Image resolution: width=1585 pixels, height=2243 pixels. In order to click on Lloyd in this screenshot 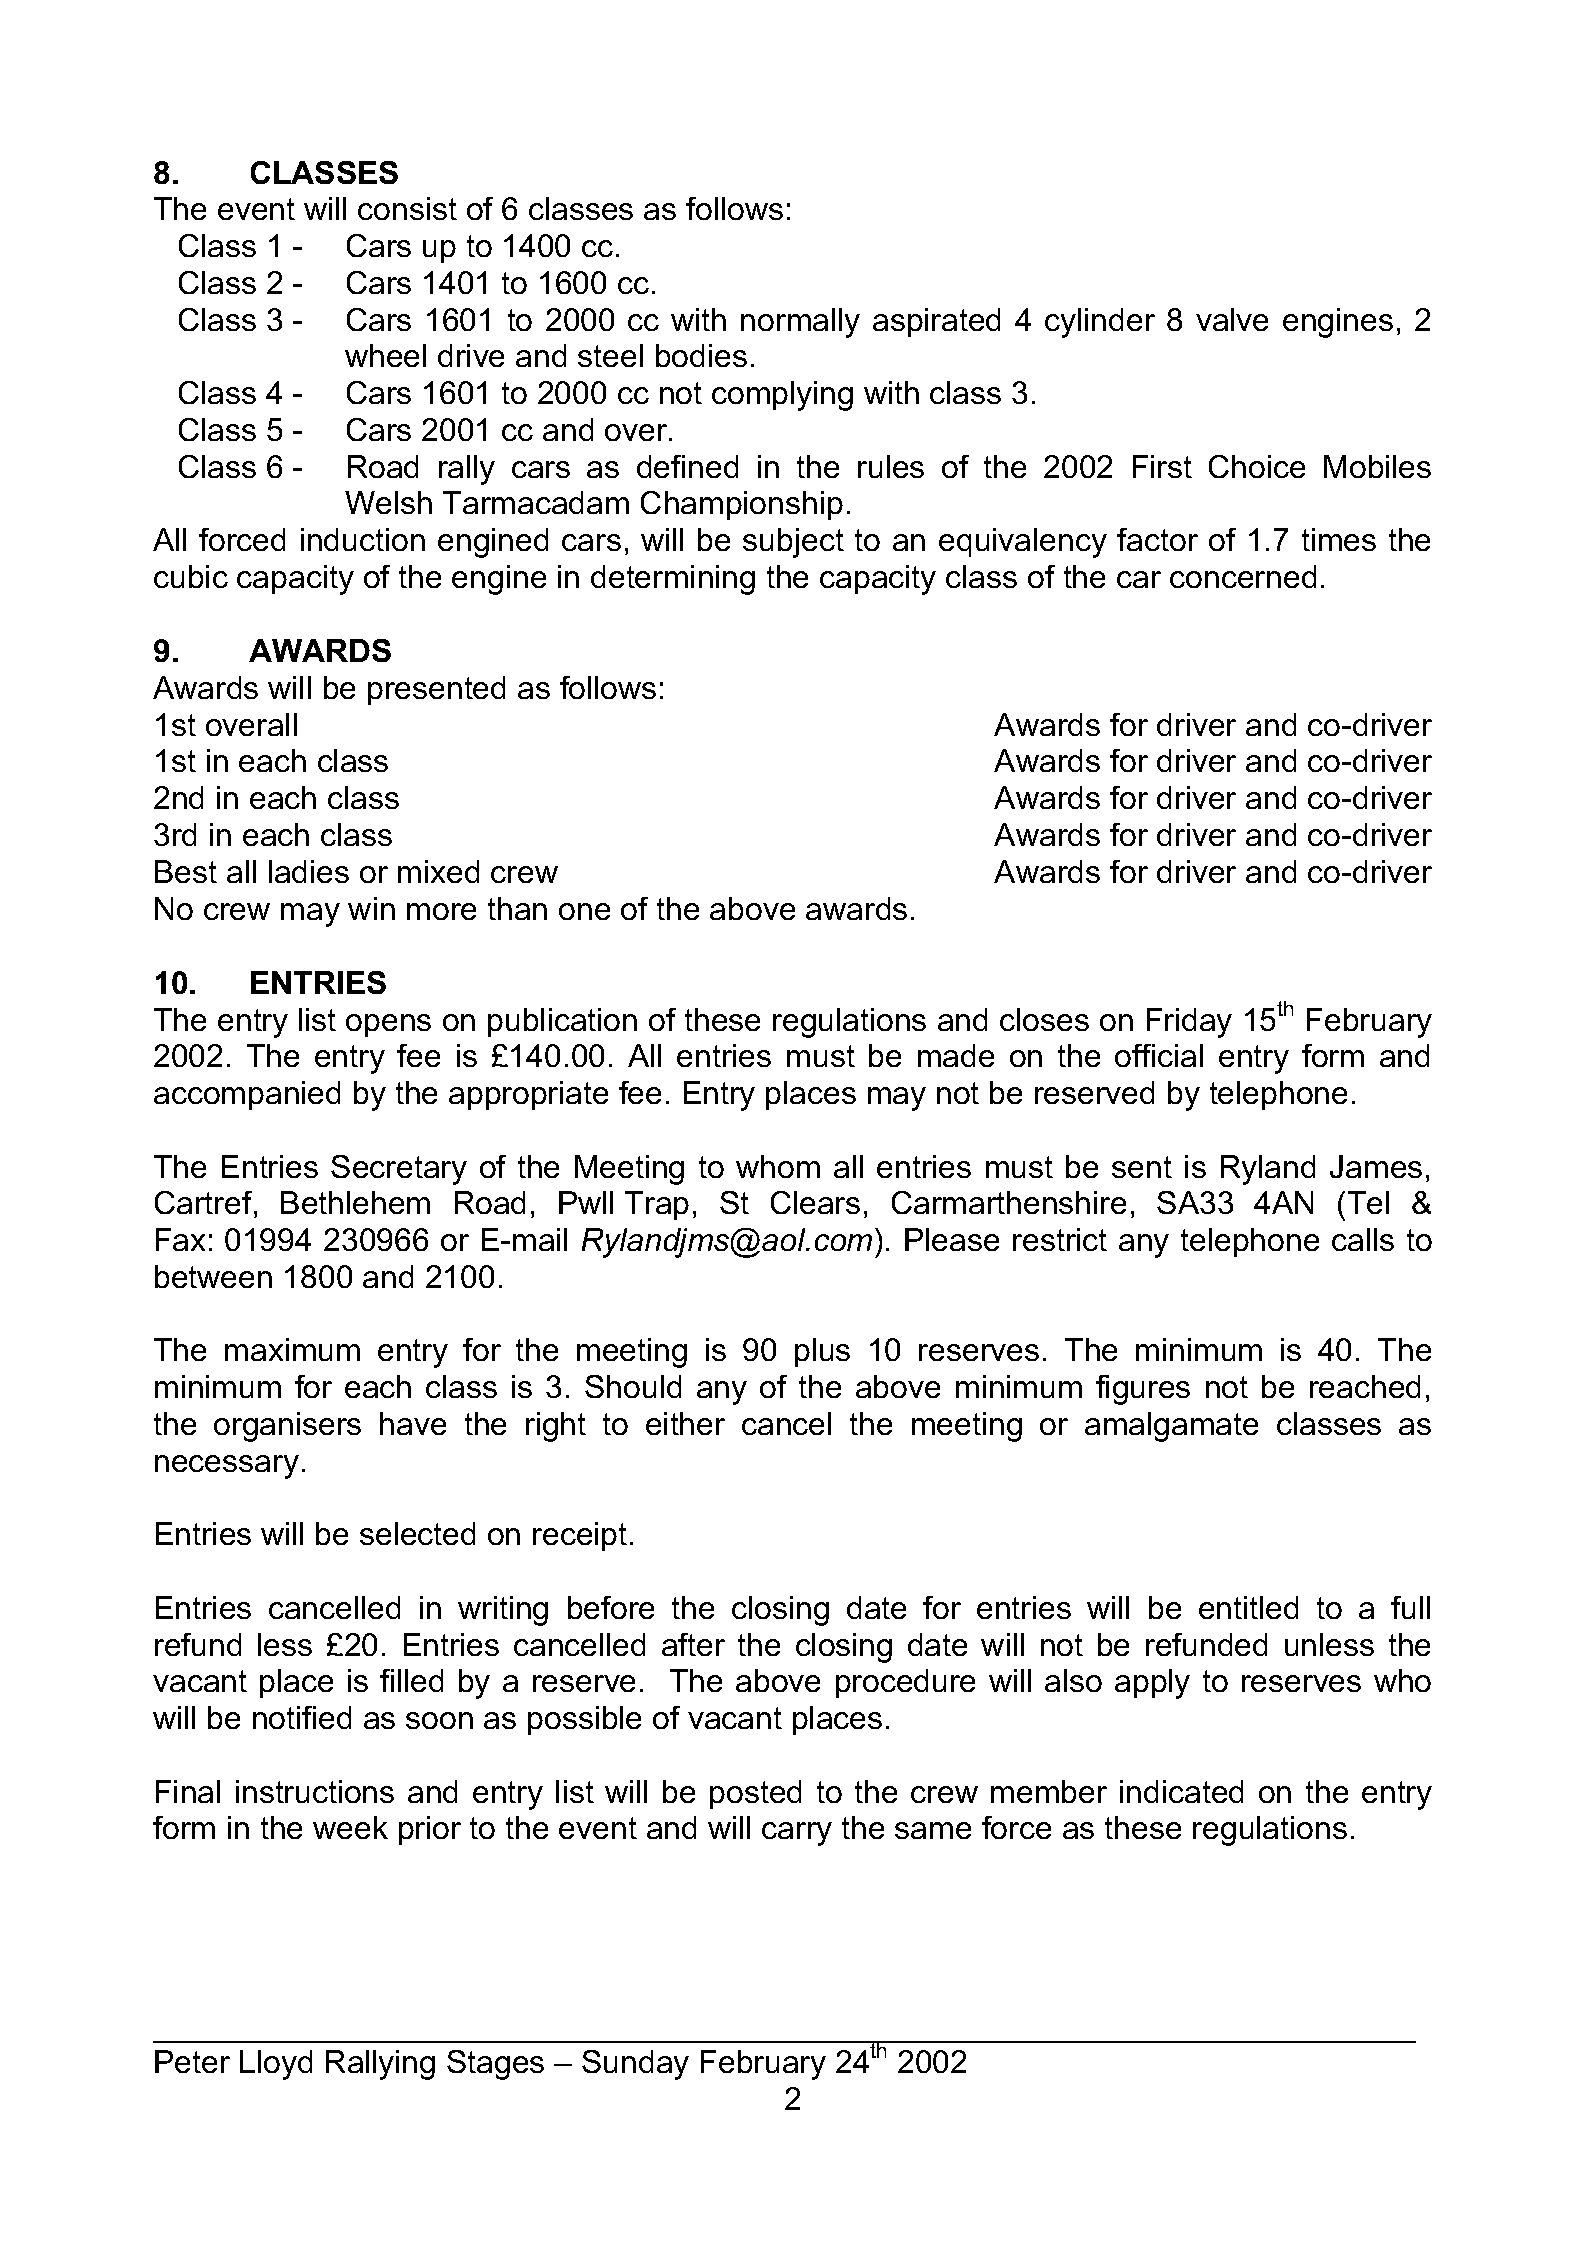, I will do `click(276, 2065)`.
